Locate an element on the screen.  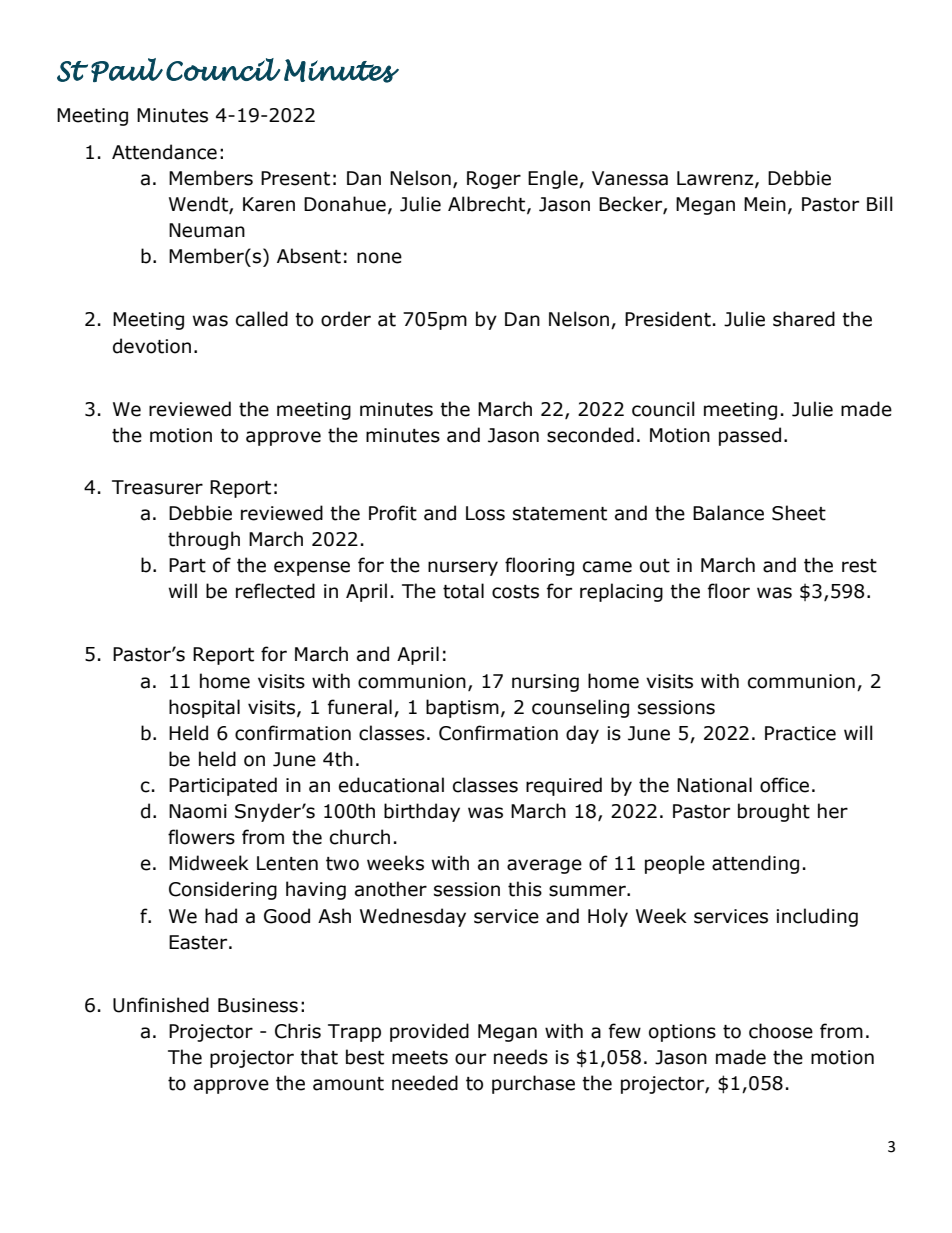
needs is located at coordinates (521, 1057).
